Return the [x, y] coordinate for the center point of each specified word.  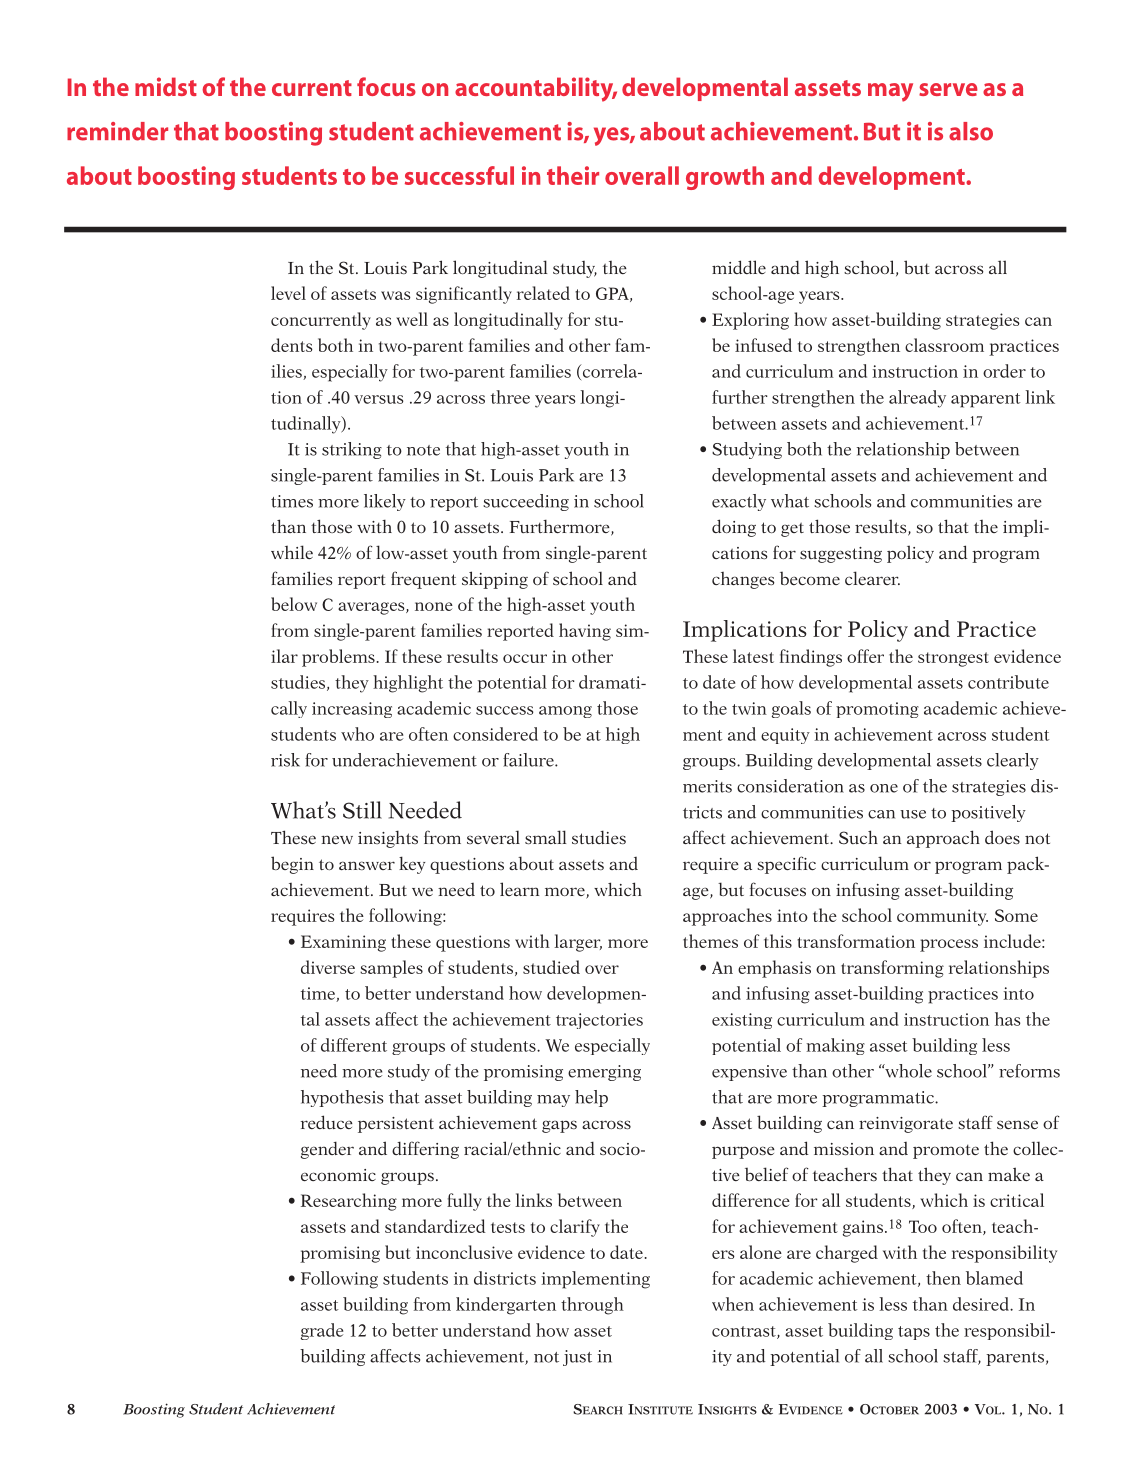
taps [914, 1333]
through [592, 1306]
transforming [892, 969]
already [917, 399]
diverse [328, 967]
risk [285, 760]
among [565, 712]
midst [166, 86]
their [573, 175]
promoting [877, 710]
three [510, 397]
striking [352, 450]
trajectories [599, 1021]
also [971, 131]
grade [322, 1331]
